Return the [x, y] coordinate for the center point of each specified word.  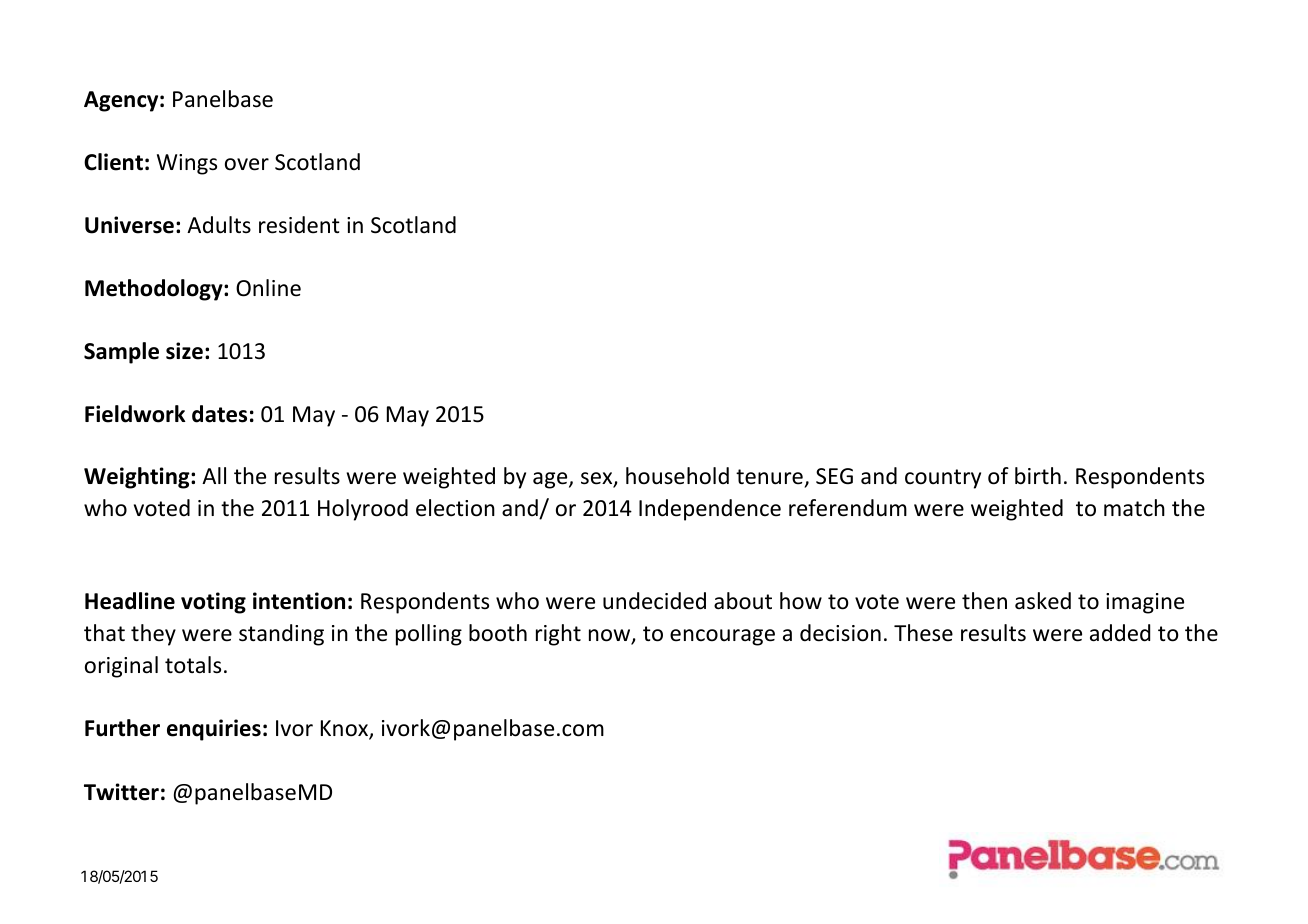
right [558, 635]
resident [299, 225]
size [184, 351]
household [677, 476]
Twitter [121, 792]
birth [1038, 476]
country [943, 479]
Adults [219, 225]
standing [281, 635]
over [247, 164]
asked [1043, 601]
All [214, 475]
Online [268, 288]
